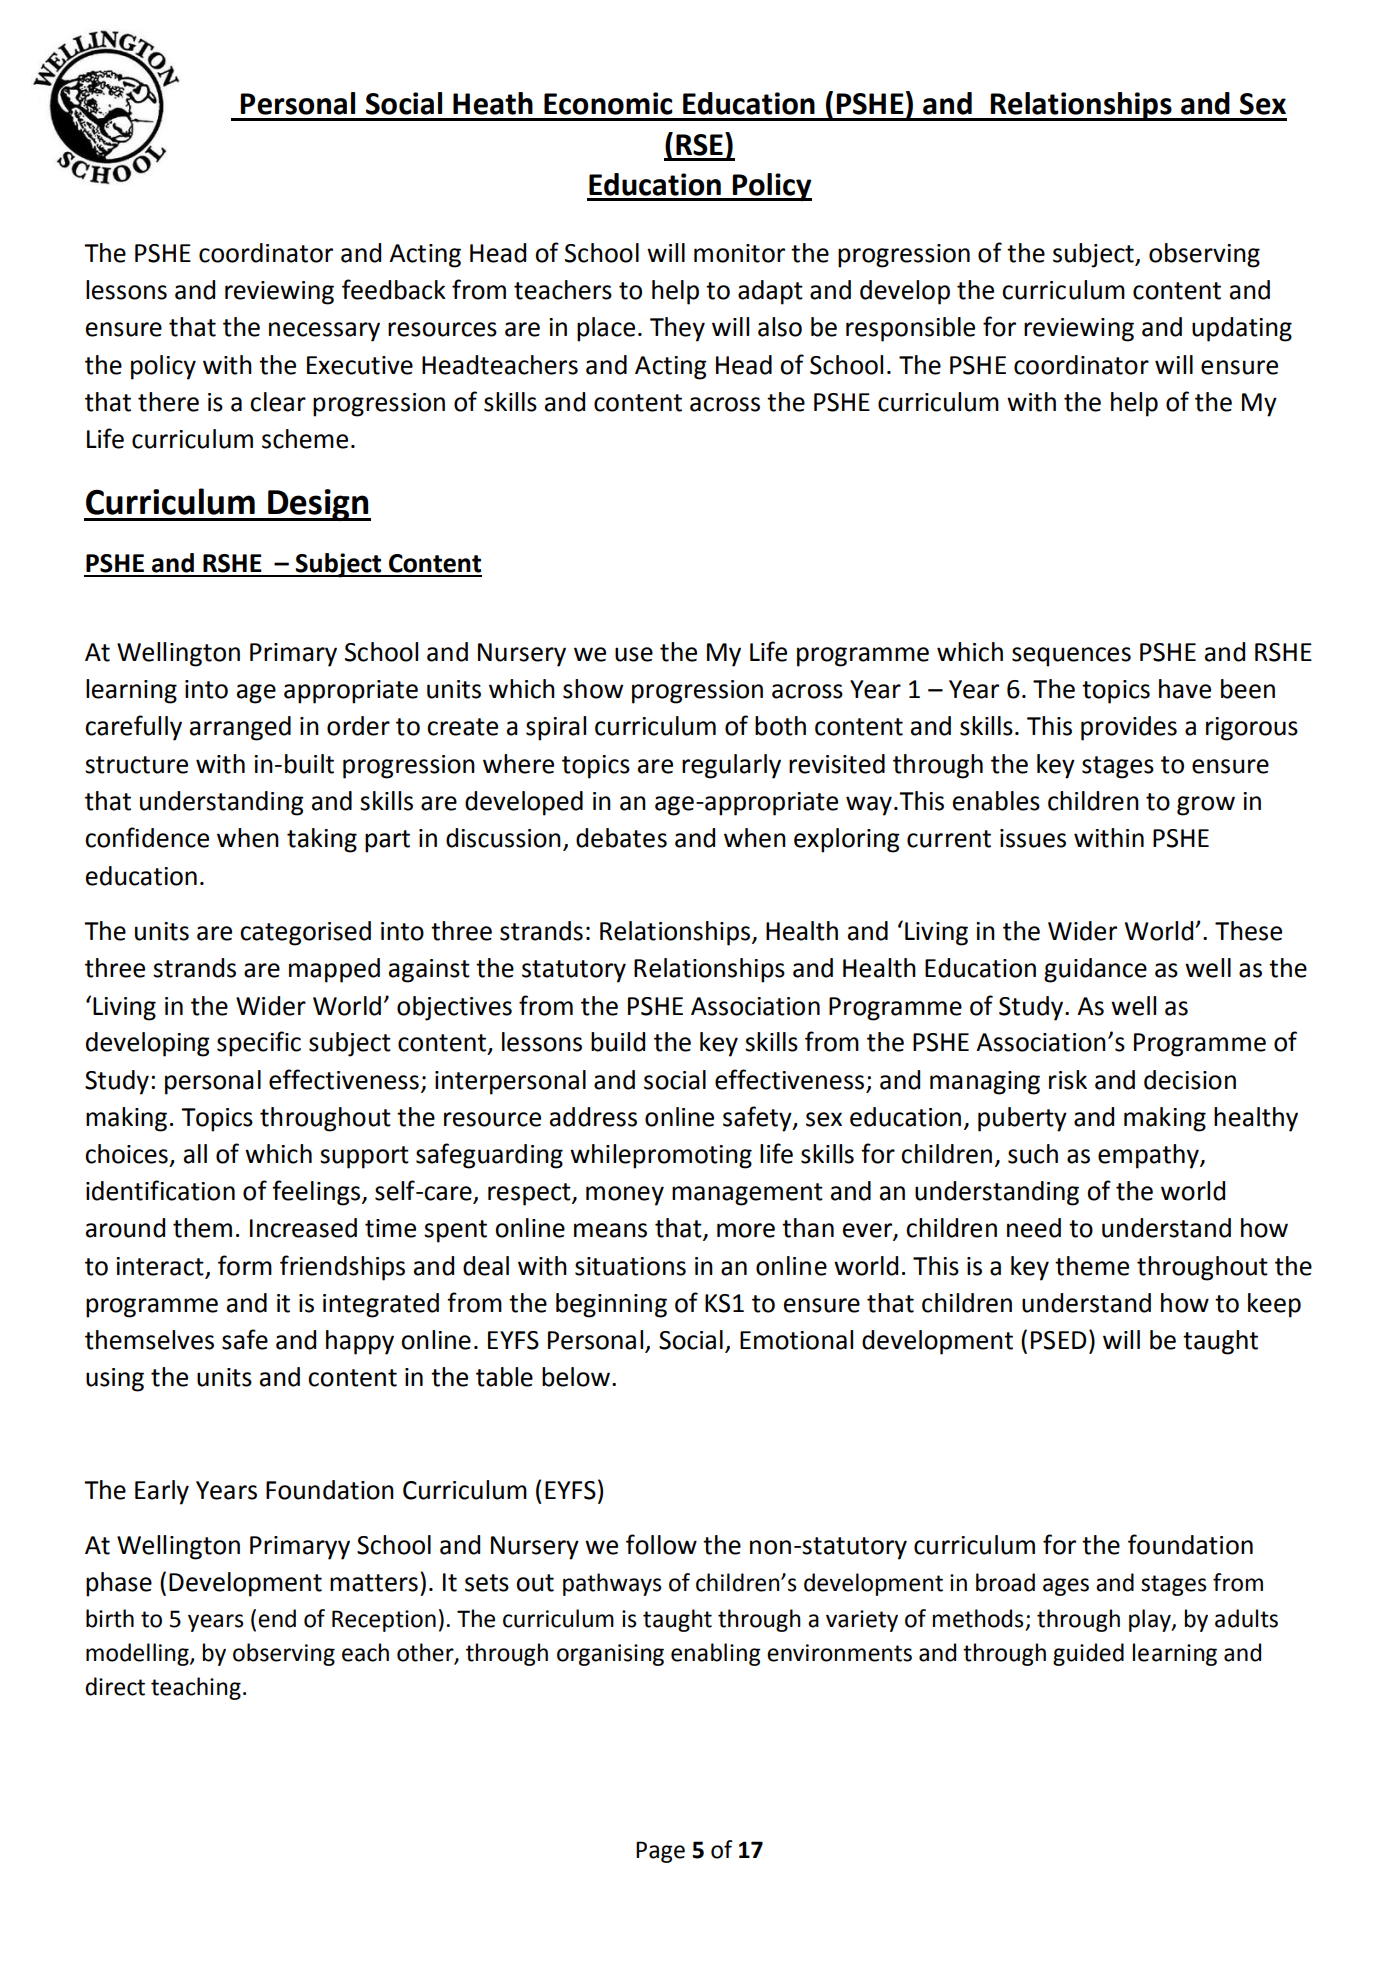  What do you see at coordinates (1242, 329) in the screenshot?
I see `updating` at bounding box center [1242, 329].
